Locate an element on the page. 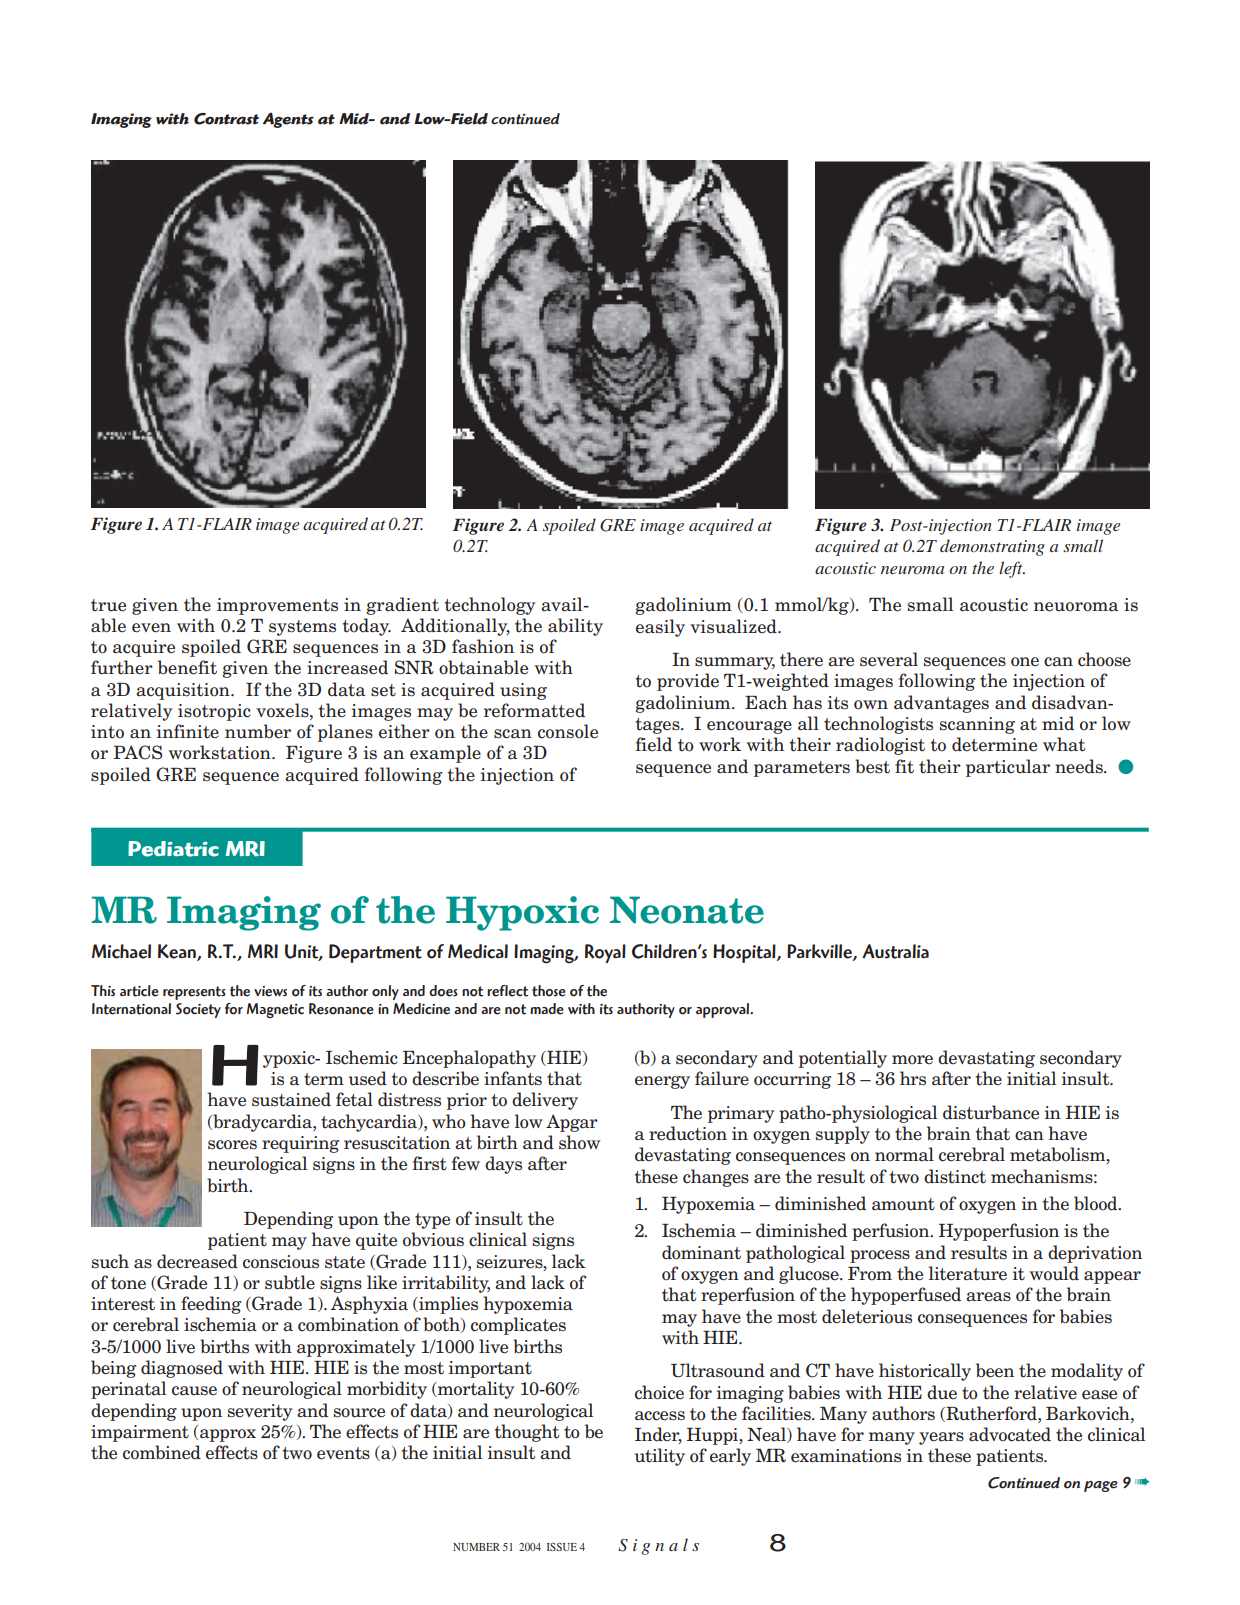  combined is located at coordinates (162, 1452).
